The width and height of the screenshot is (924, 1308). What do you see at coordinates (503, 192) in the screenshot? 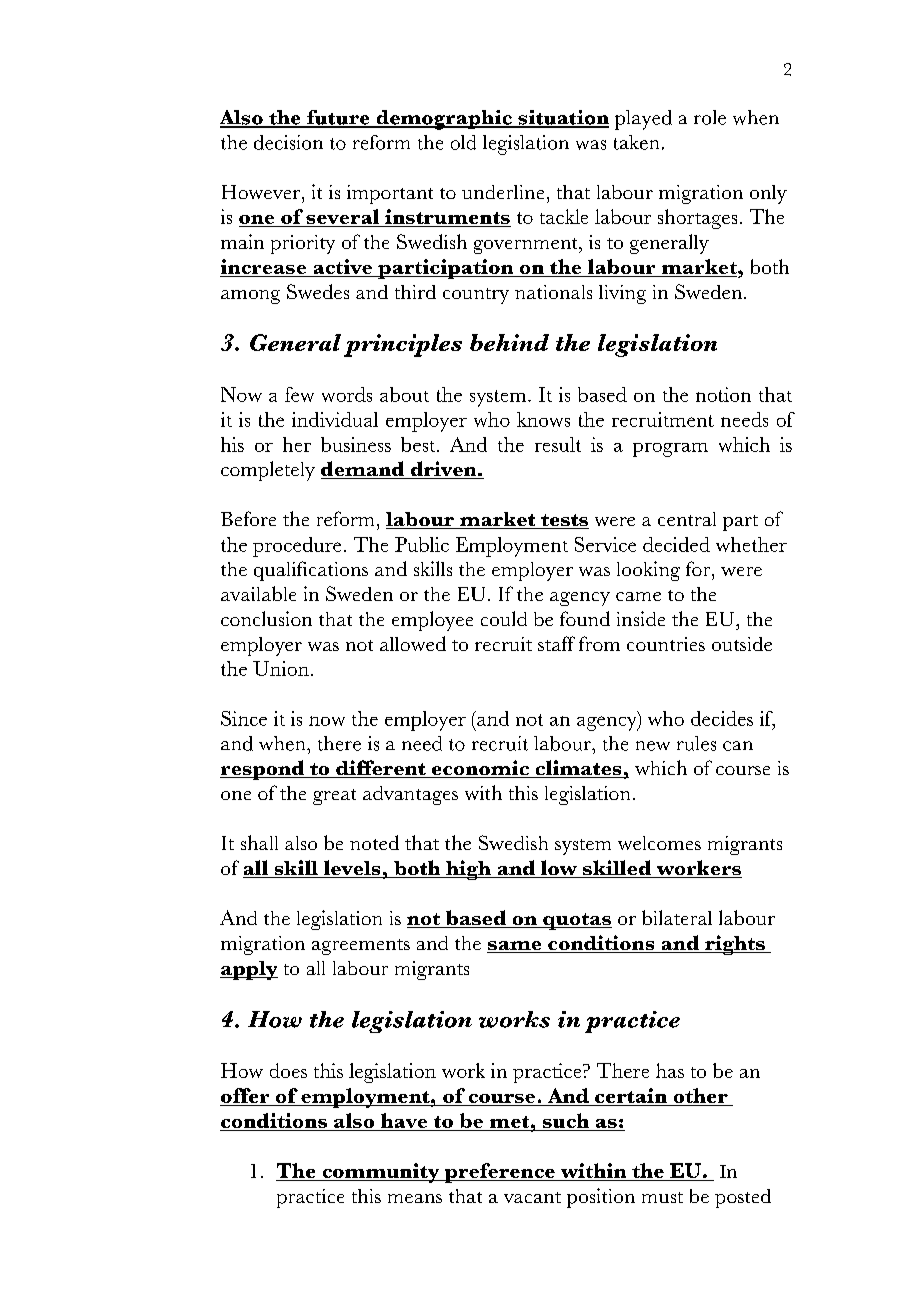
I see `underline` at bounding box center [503, 192].
